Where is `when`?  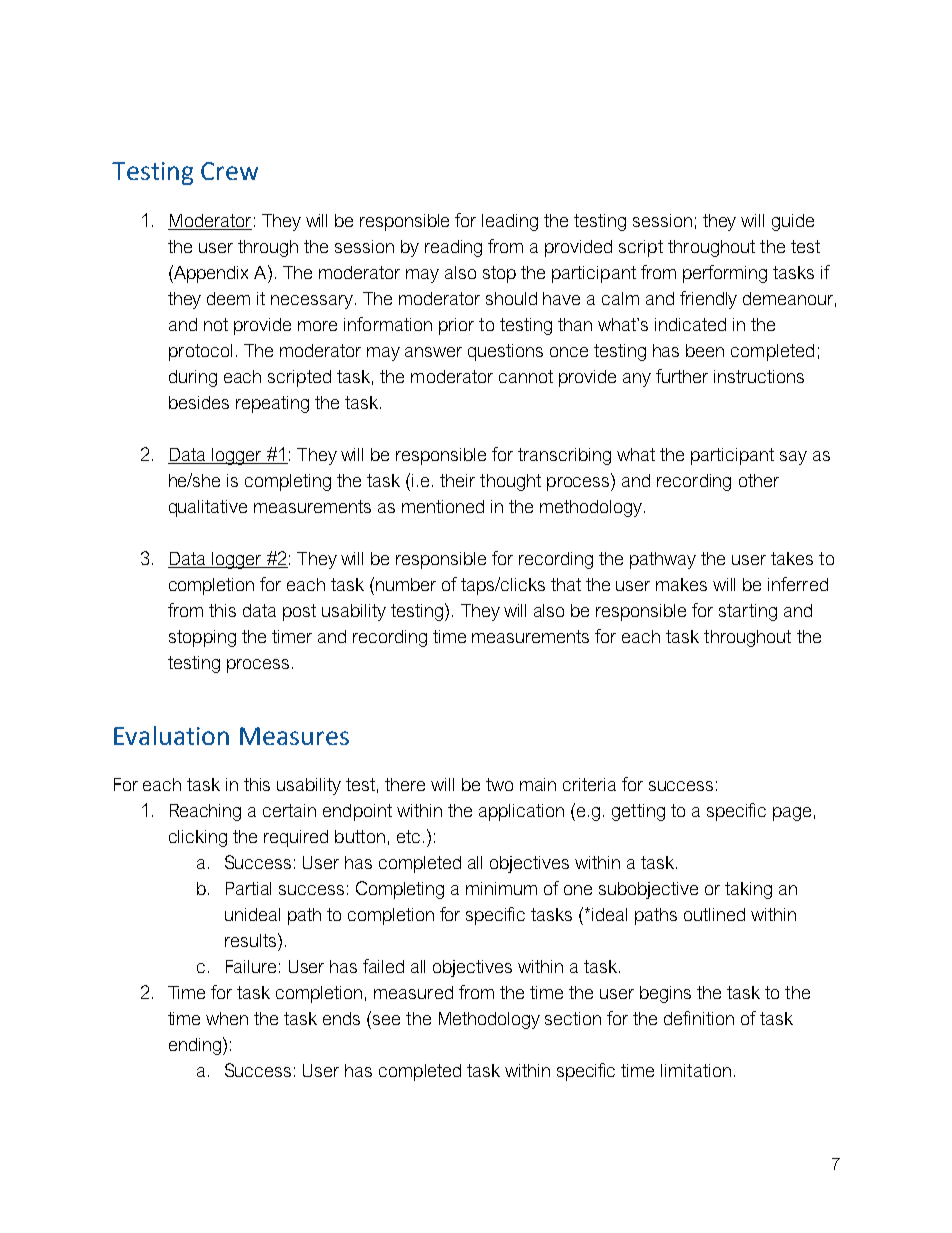 when is located at coordinates (227, 1018).
